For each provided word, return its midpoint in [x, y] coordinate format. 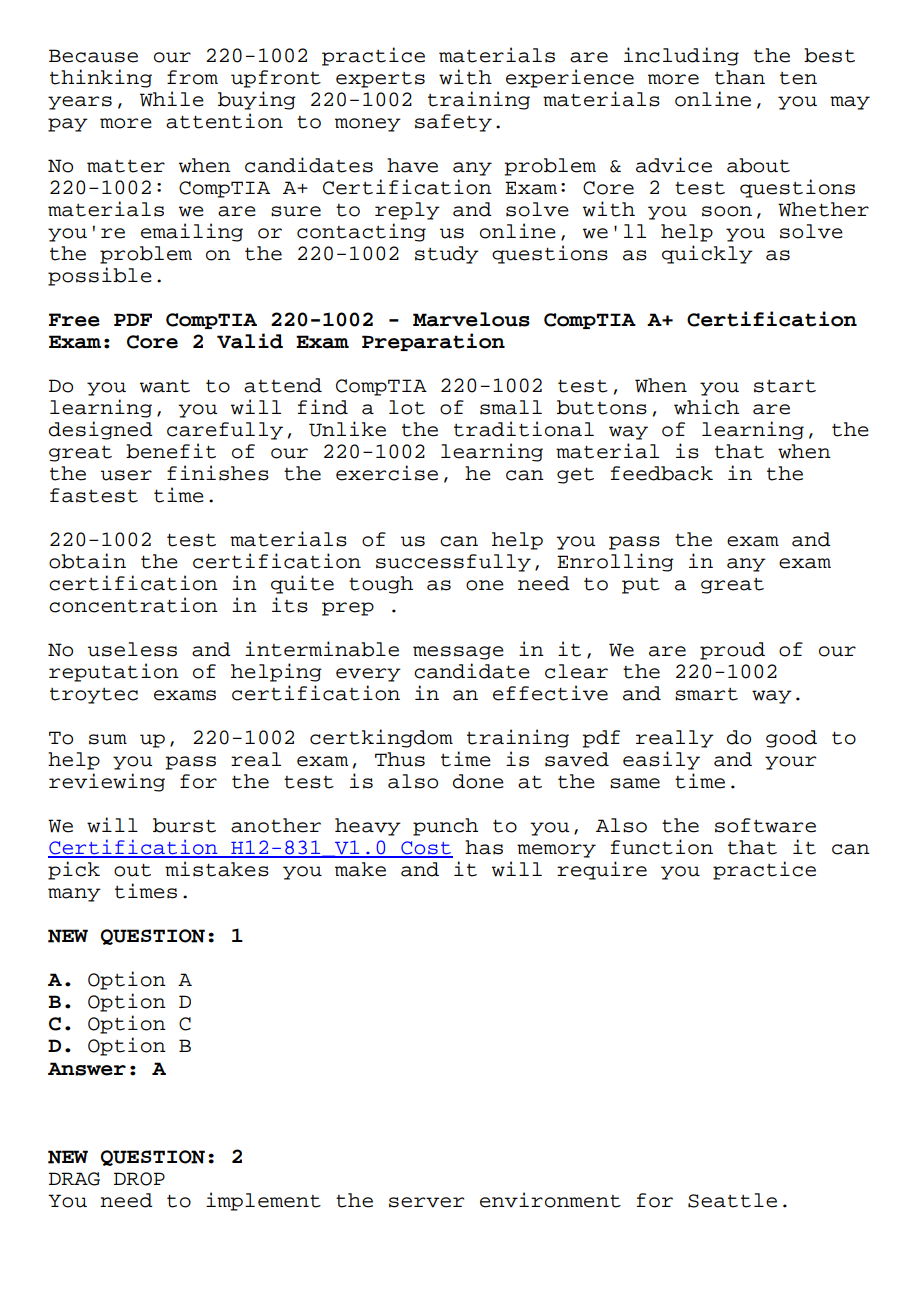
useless [132, 649]
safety [453, 123]
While [172, 99]
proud [732, 651]
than [740, 77]
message [458, 653]
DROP [139, 1179]
